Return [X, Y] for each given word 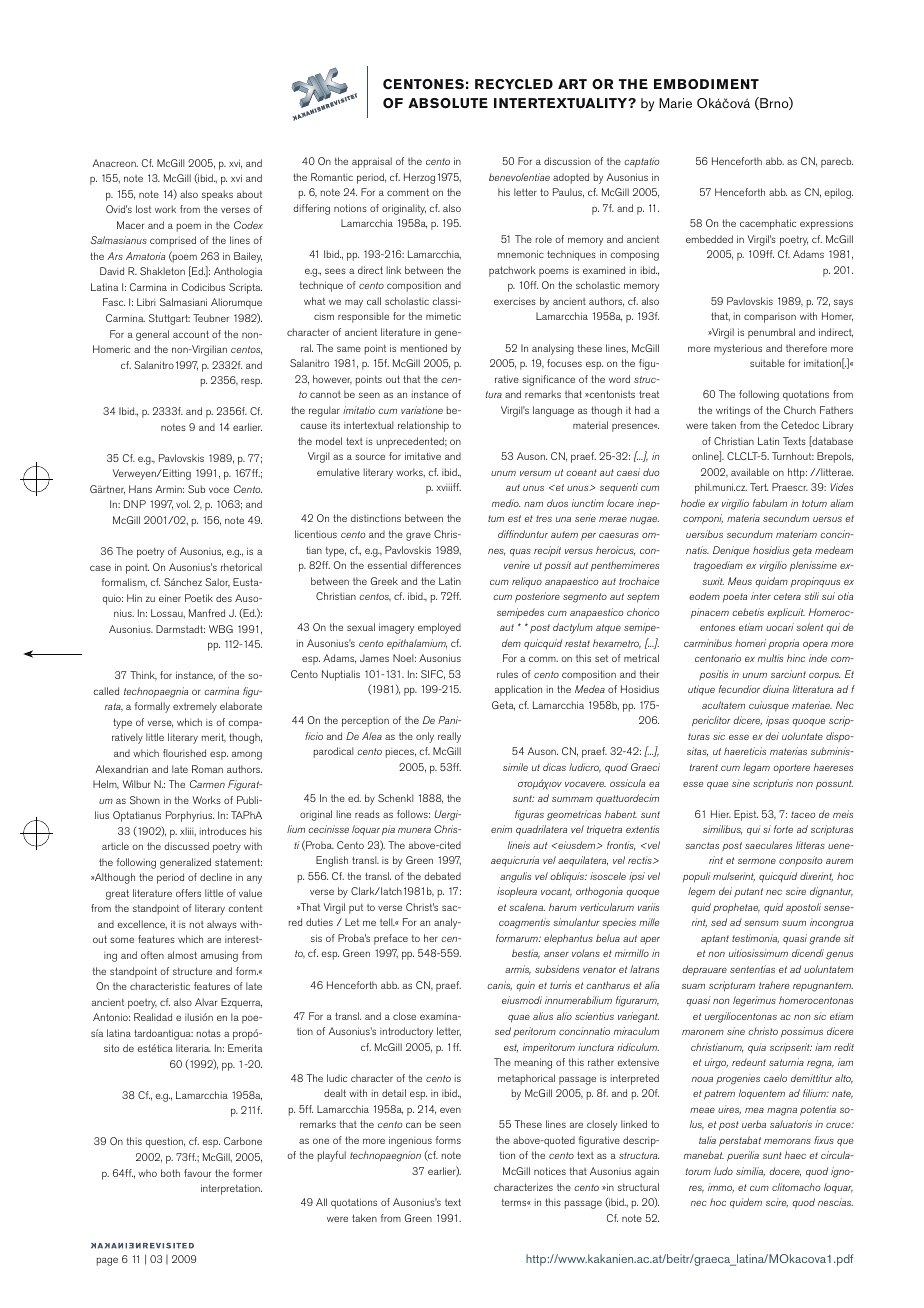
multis [770, 658]
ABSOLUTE [448, 103]
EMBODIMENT [706, 84]
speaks [217, 195]
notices [550, 1171]
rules [507, 674]
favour [197, 1173]
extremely [195, 707]
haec [795, 1155]
